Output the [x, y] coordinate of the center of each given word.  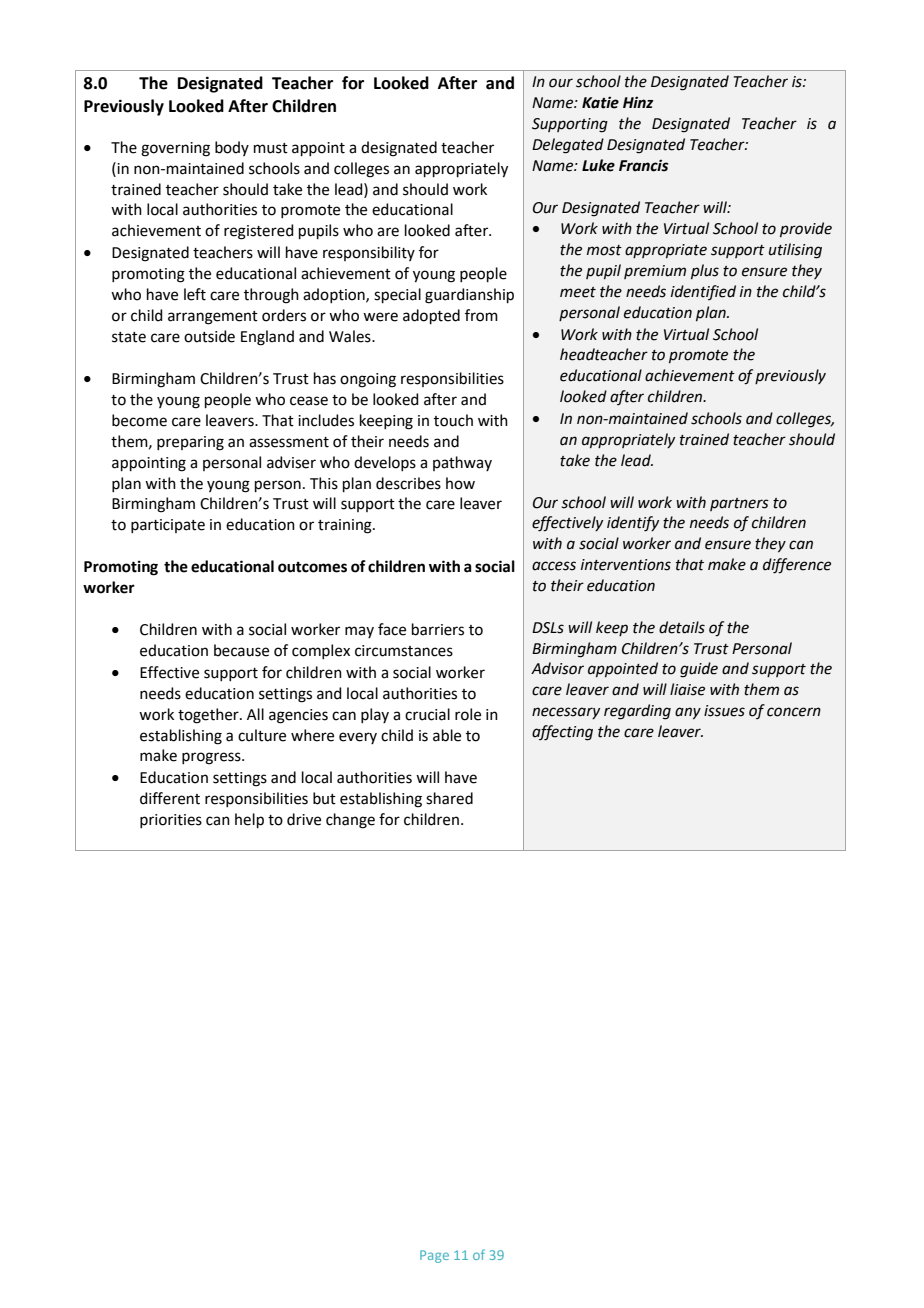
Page [434, 1256]
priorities [171, 821]
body [232, 148]
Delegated [568, 146]
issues [724, 711]
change [350, 821]
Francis [644, 165]
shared [449, 798]
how [460, 483]
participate [168, 526]
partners [739, 504]
